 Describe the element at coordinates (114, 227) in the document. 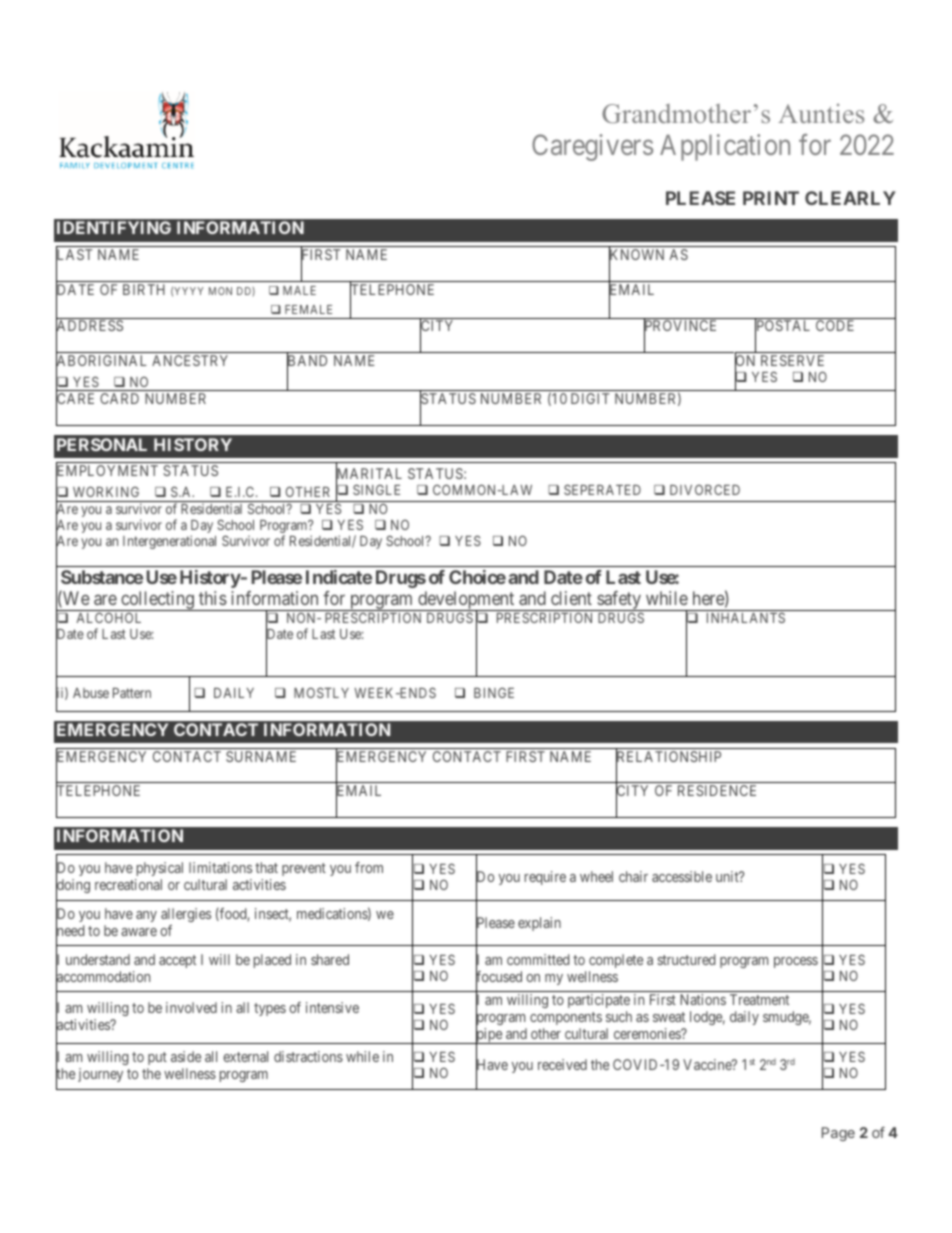

I see `IDENTIFYING` at that location.
